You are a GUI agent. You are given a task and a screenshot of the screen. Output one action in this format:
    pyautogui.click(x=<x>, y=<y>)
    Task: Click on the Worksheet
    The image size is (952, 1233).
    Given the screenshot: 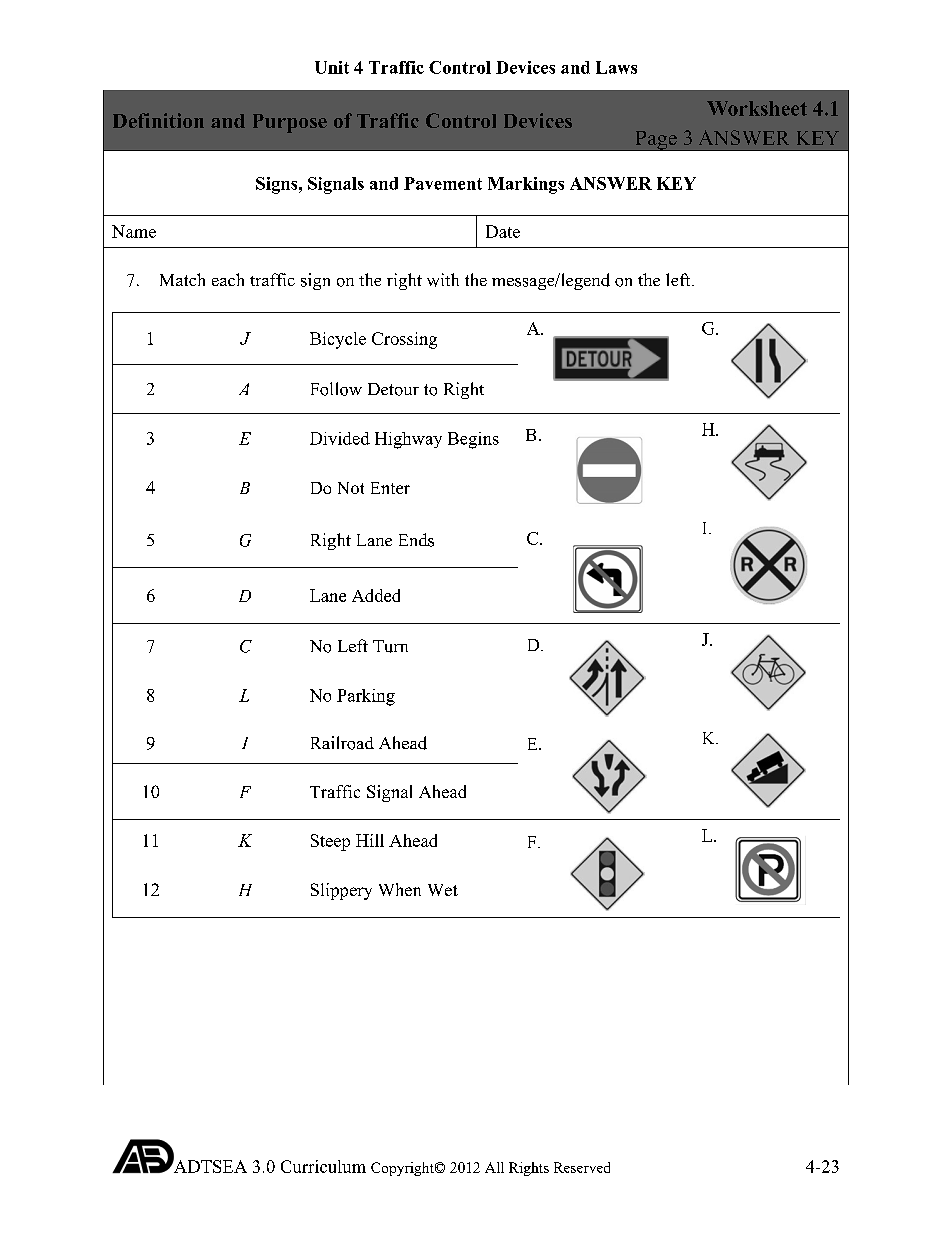 What is the action you would take?
    pyautogui.click(x=757, y=108)
